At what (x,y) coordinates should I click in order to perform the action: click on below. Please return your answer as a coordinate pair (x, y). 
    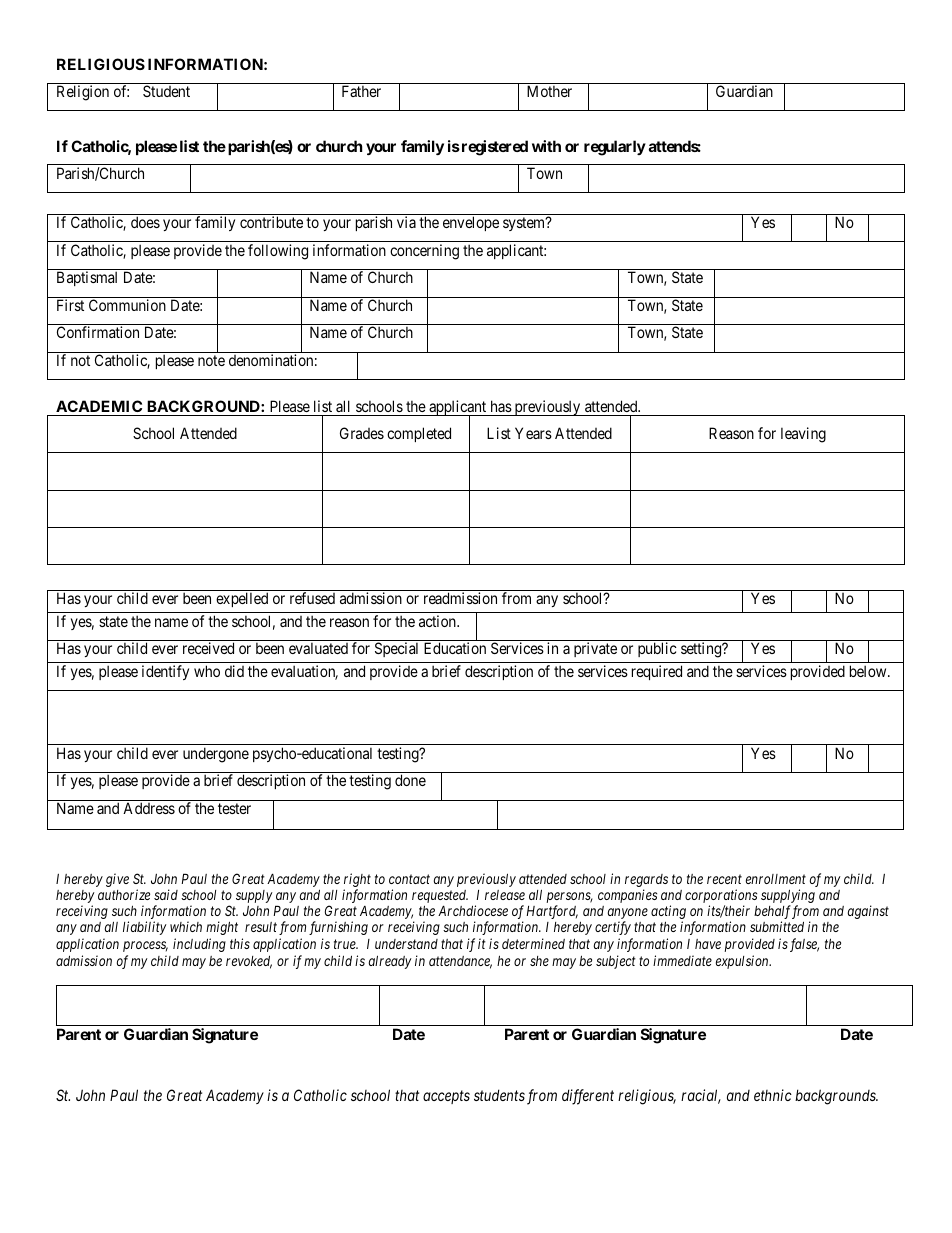
    Looking at the image, I should click on (869, 671).
